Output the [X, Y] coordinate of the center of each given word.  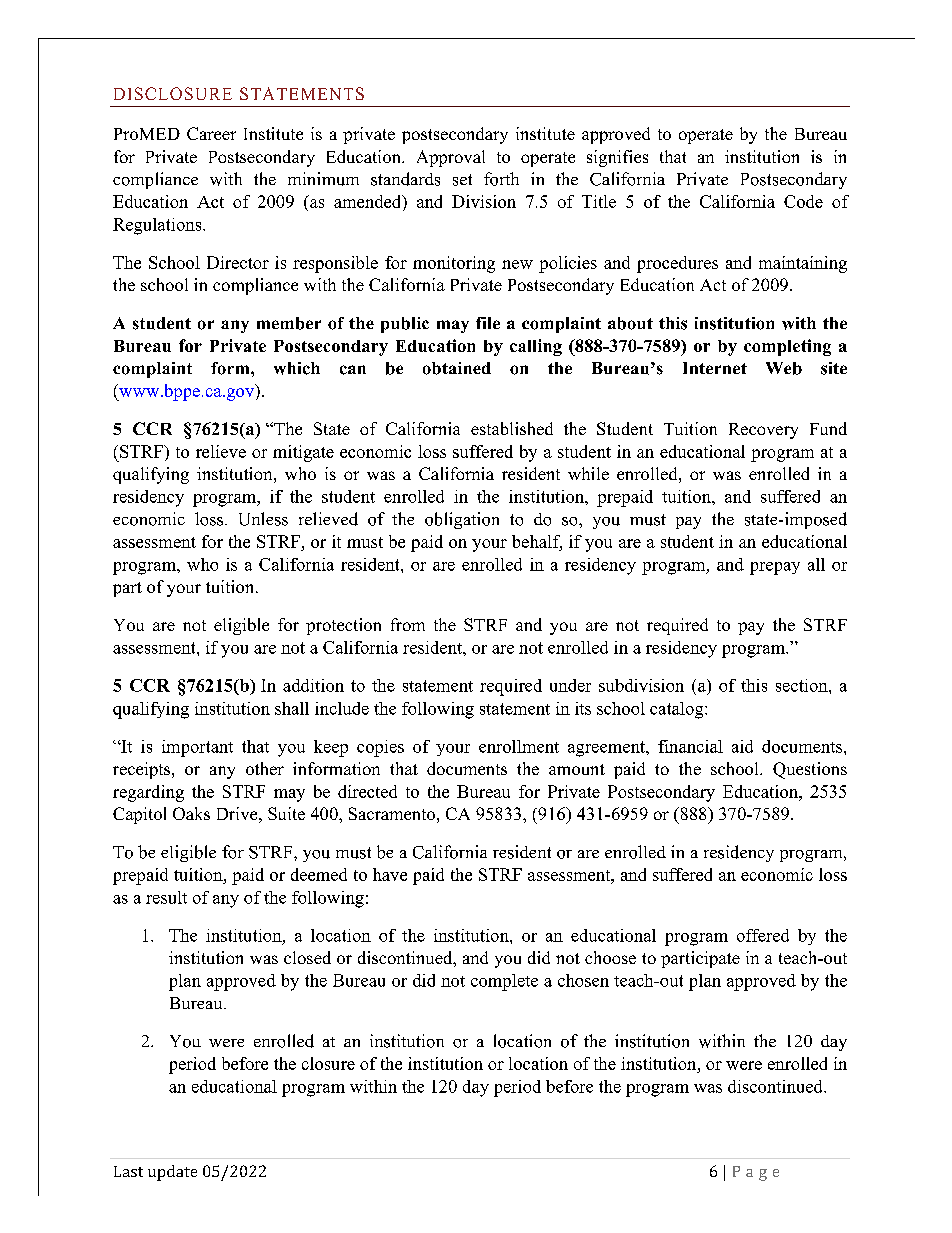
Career [211, 133]
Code [803, 201]
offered [763, 935]
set [462, 180]
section [803, 685]
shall [292, 708]
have [390, 874]
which [297, 368]
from [408, 624]
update [172, 1173]
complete [504, 982]
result [166, 897]
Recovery [763, 431]
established [512, 428]
